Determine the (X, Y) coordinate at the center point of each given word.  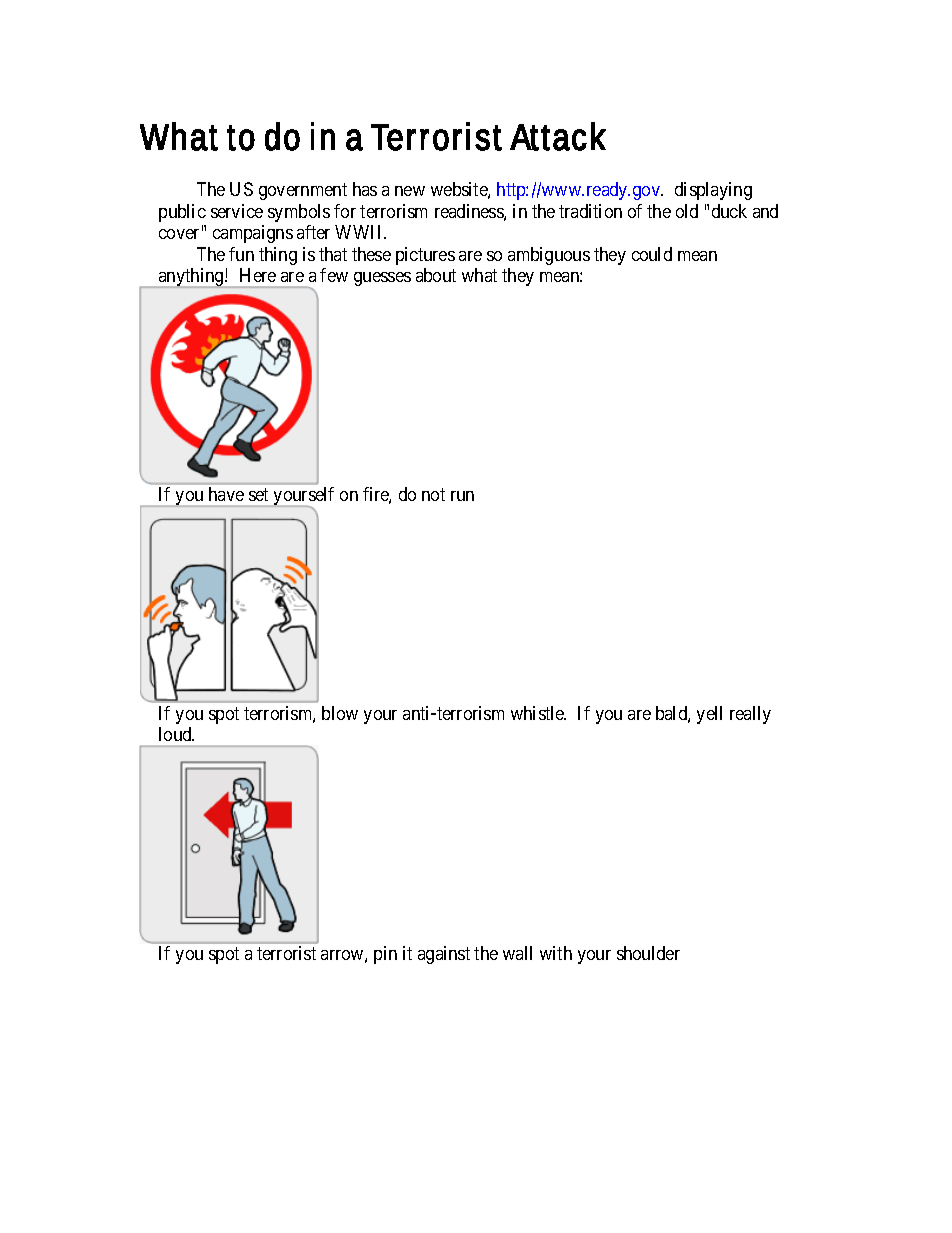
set (258, 494)
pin (385, 955)
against (444, 955)
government (303, 191)
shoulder (648, 953)
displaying (713, 191)
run (462, 496)
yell (709, 715)
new (410, 191)
